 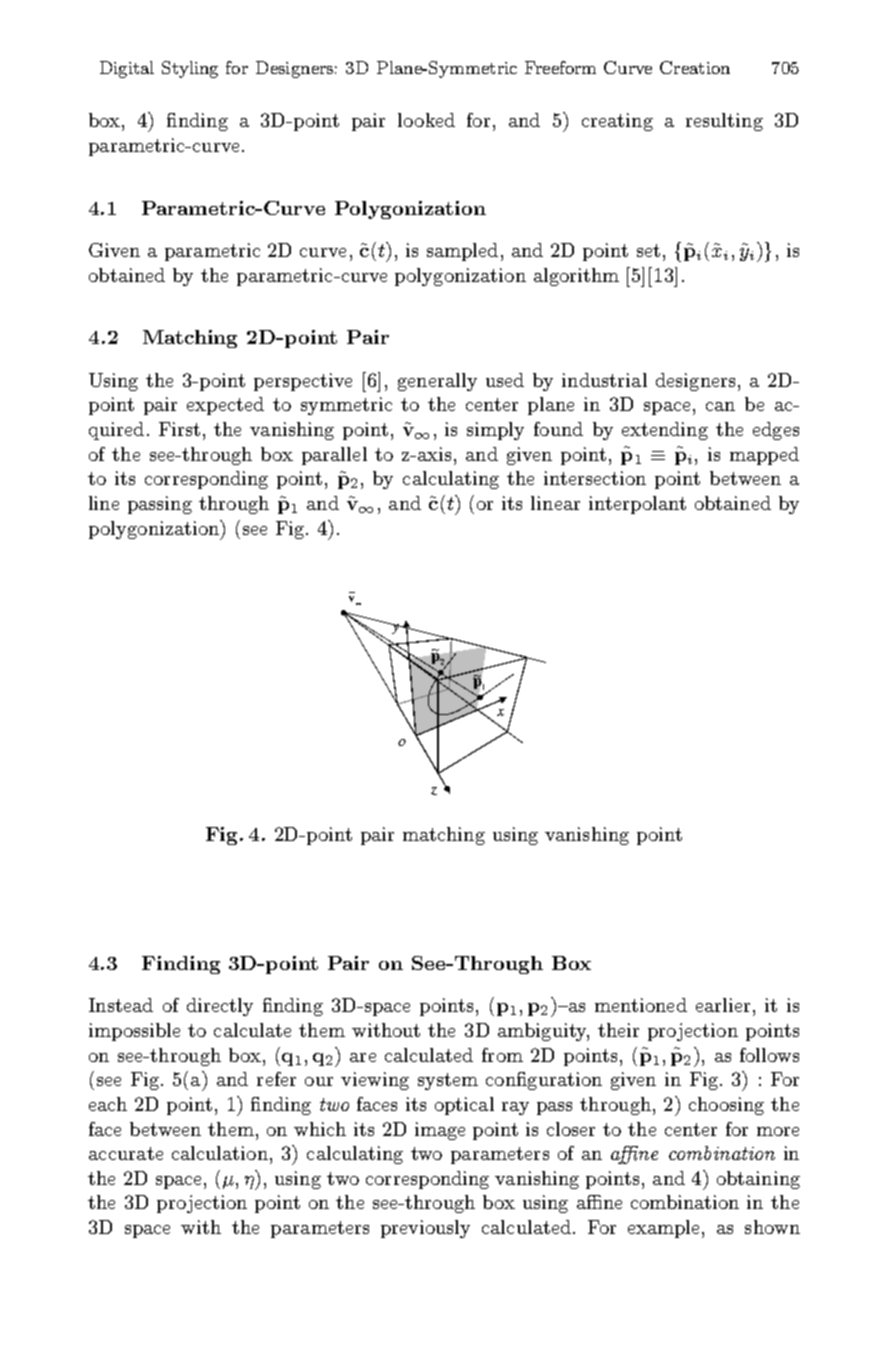 I want to click on Styling, so click(x=190, y=69).
